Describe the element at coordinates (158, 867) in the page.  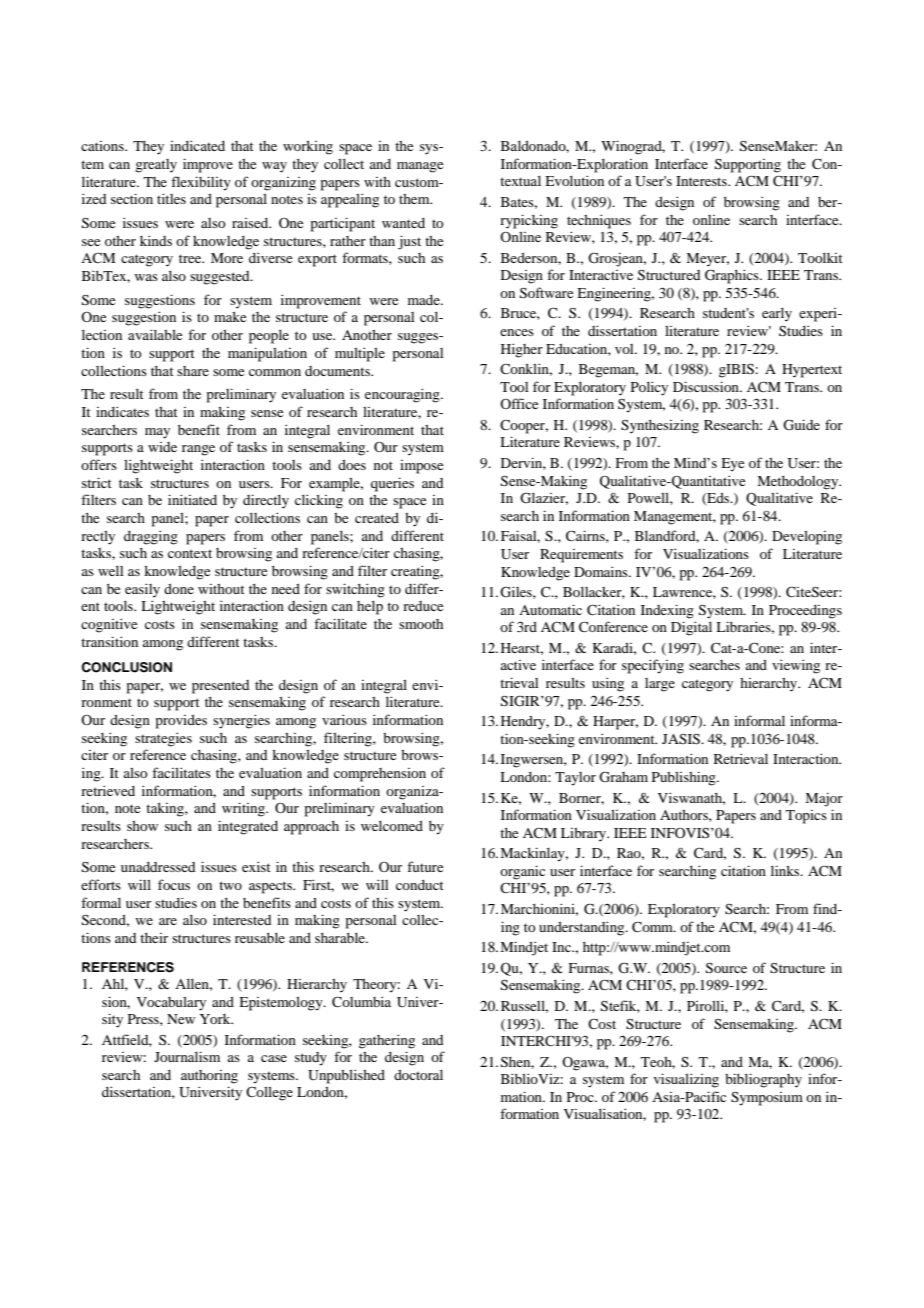
I see `unaddressed` at that location.
